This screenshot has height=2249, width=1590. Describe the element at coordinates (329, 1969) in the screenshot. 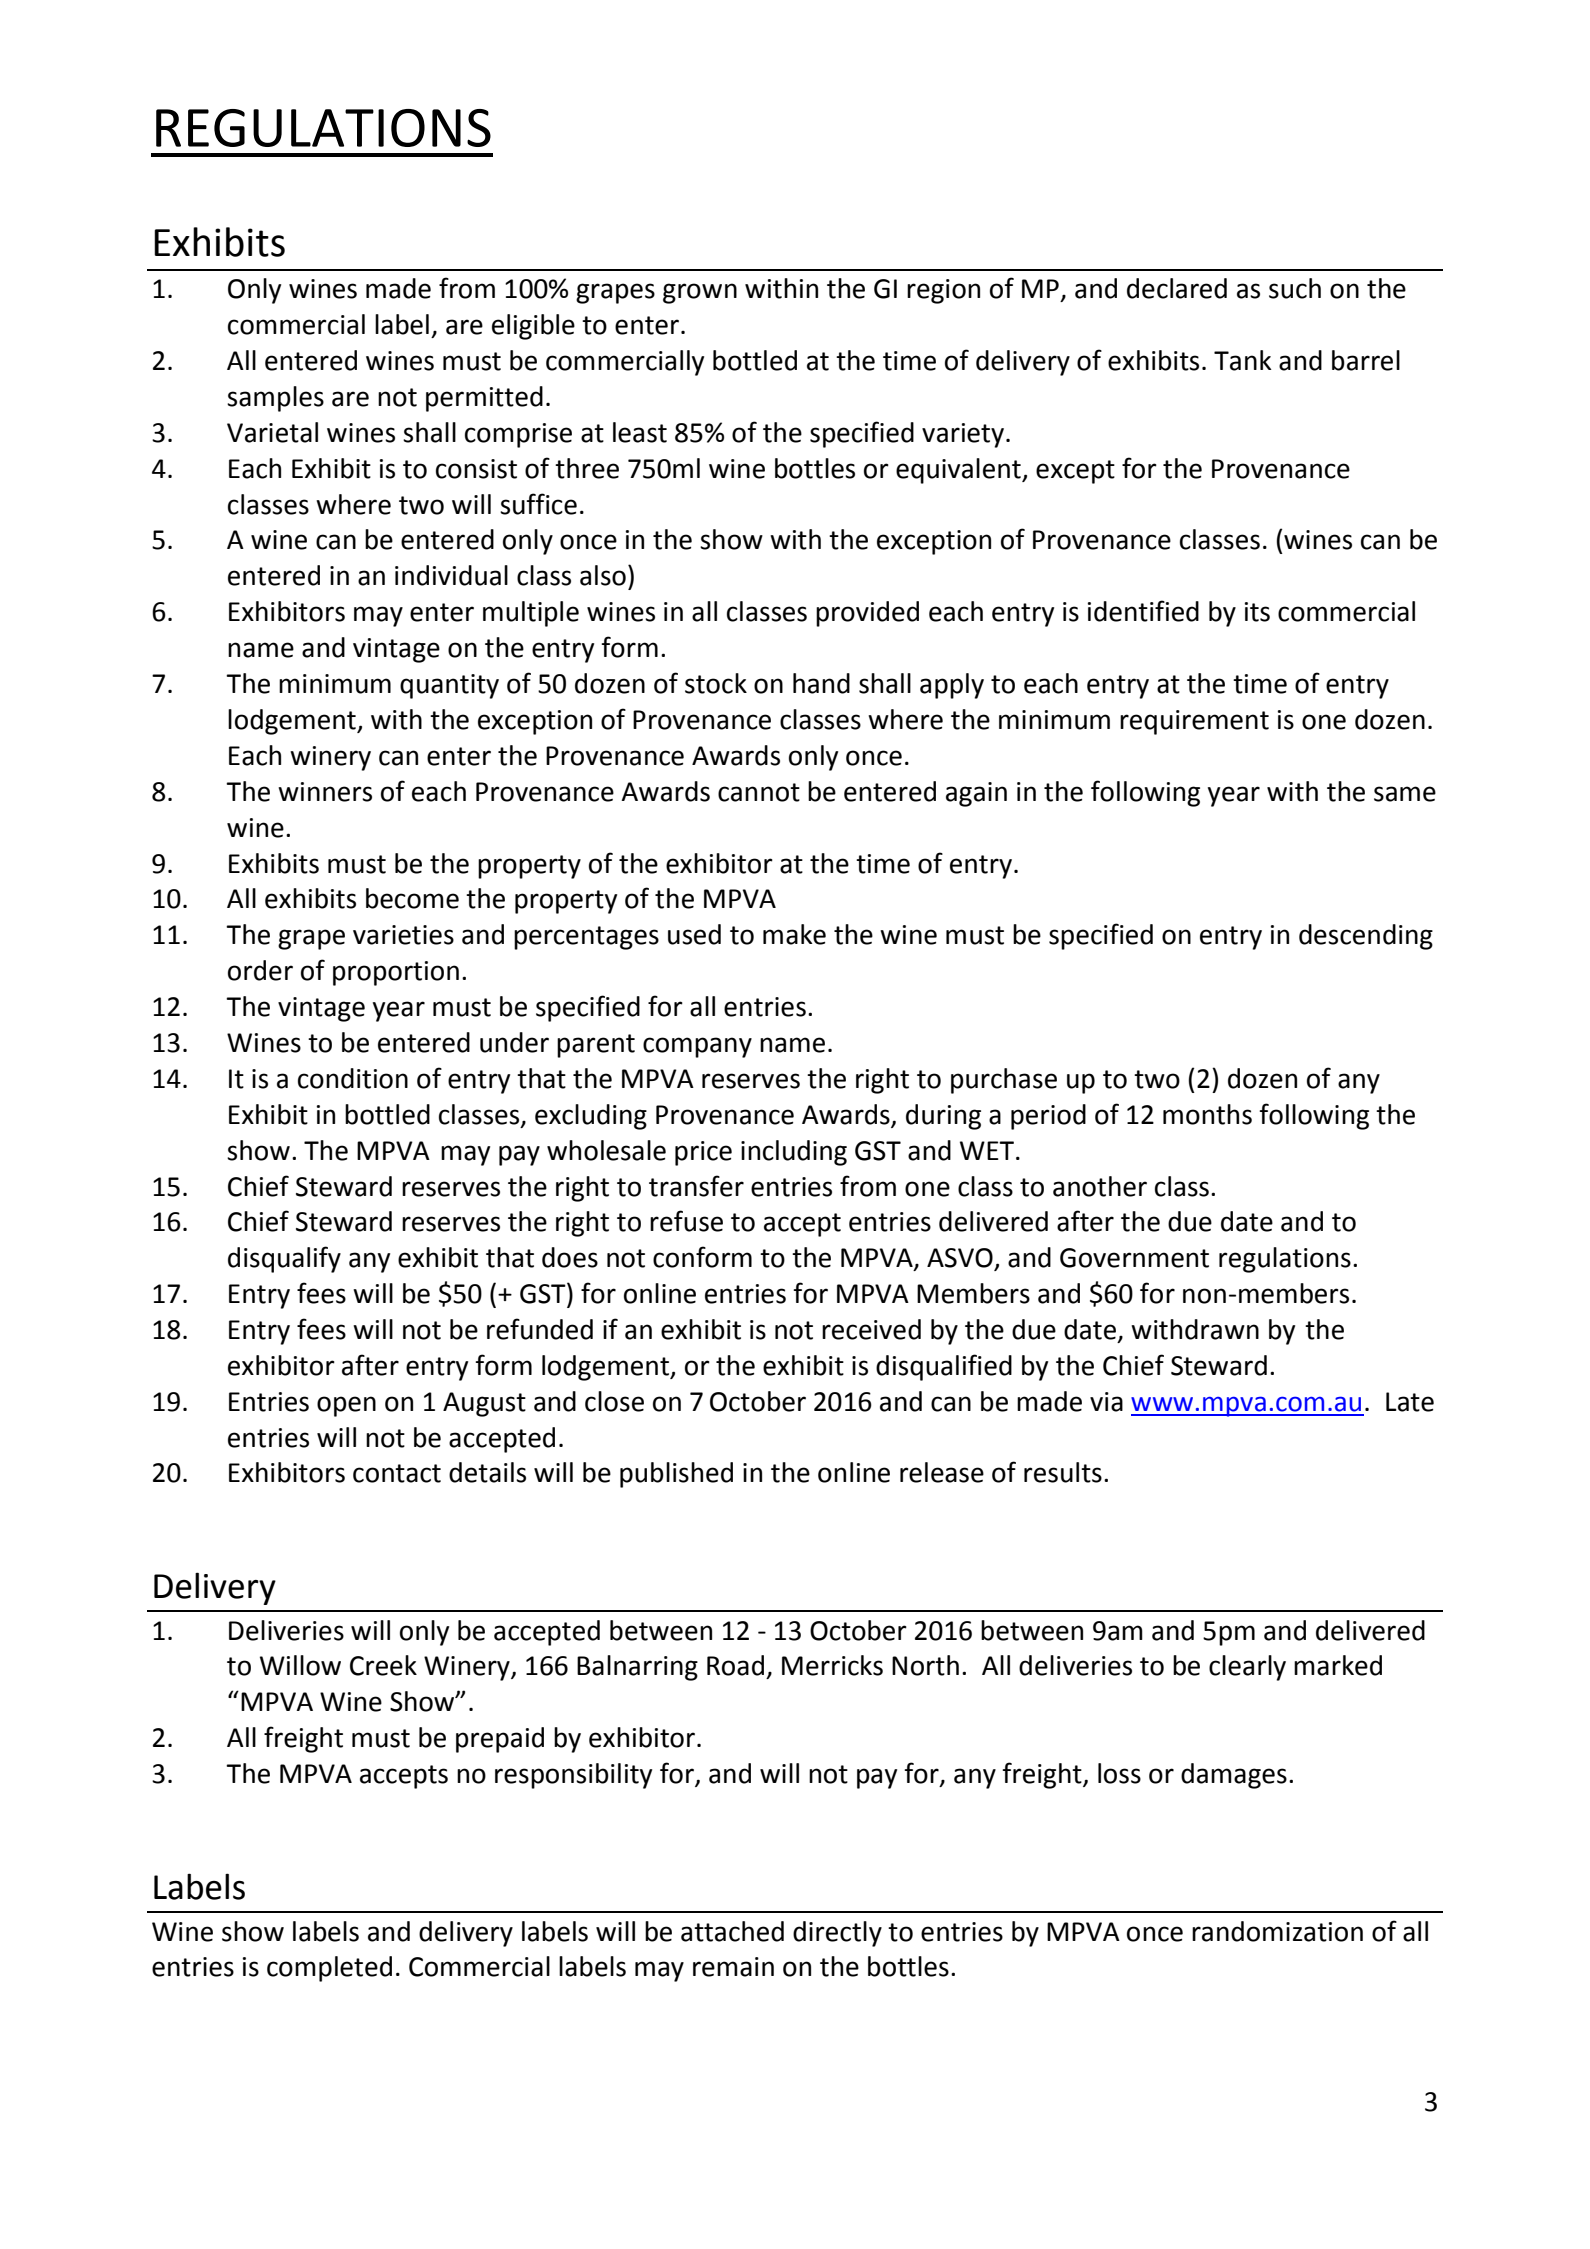

I see `completed` at that location.
